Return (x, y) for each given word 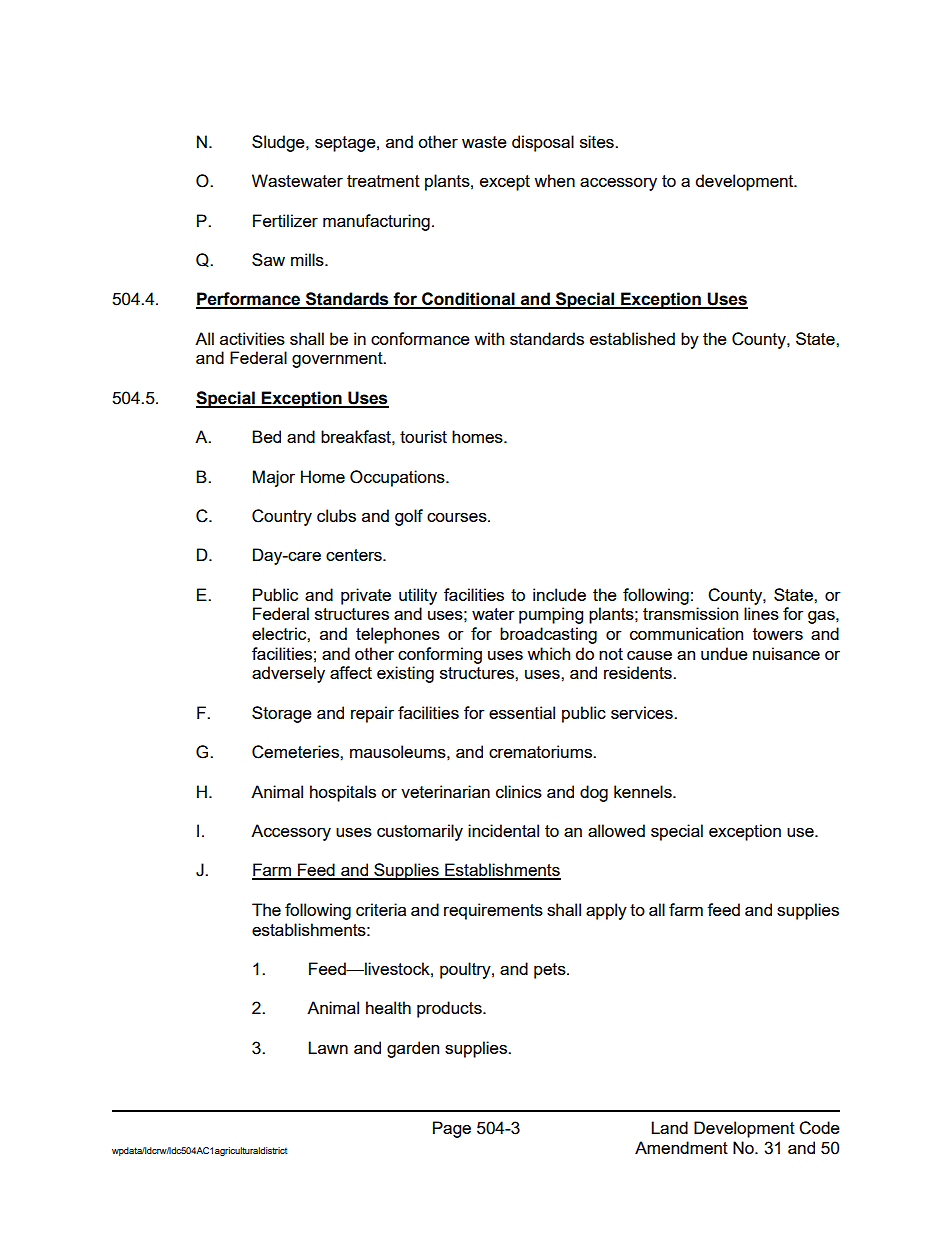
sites (598, 141)
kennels (644, 791)
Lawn (328, 1047)
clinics (519, 791)
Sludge (279, 143)
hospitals (343, 793)
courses (458, 517)
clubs (336, 515)
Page (452, 1129)
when (554, 180)
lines (761, 613)
